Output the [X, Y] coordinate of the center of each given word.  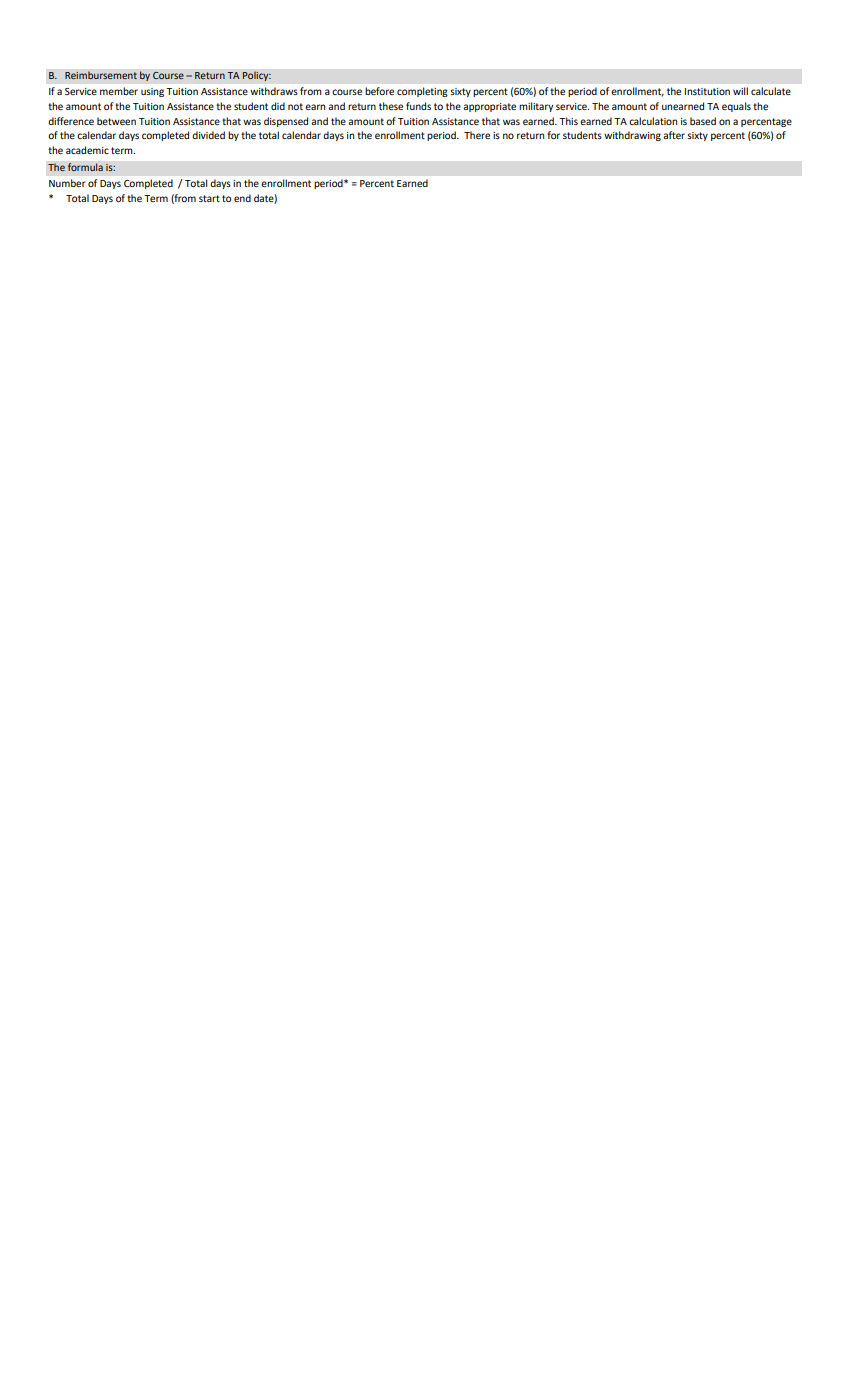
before [379, 91]
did [278, 106]
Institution [707, 91]
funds [418, 106]
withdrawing [632, 136]
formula [85, 167]
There [477, 135]
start [209, 198]
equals [736, 107]
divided [208, 135]
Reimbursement [101, 75]
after [674, 135]
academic [87, 150]
